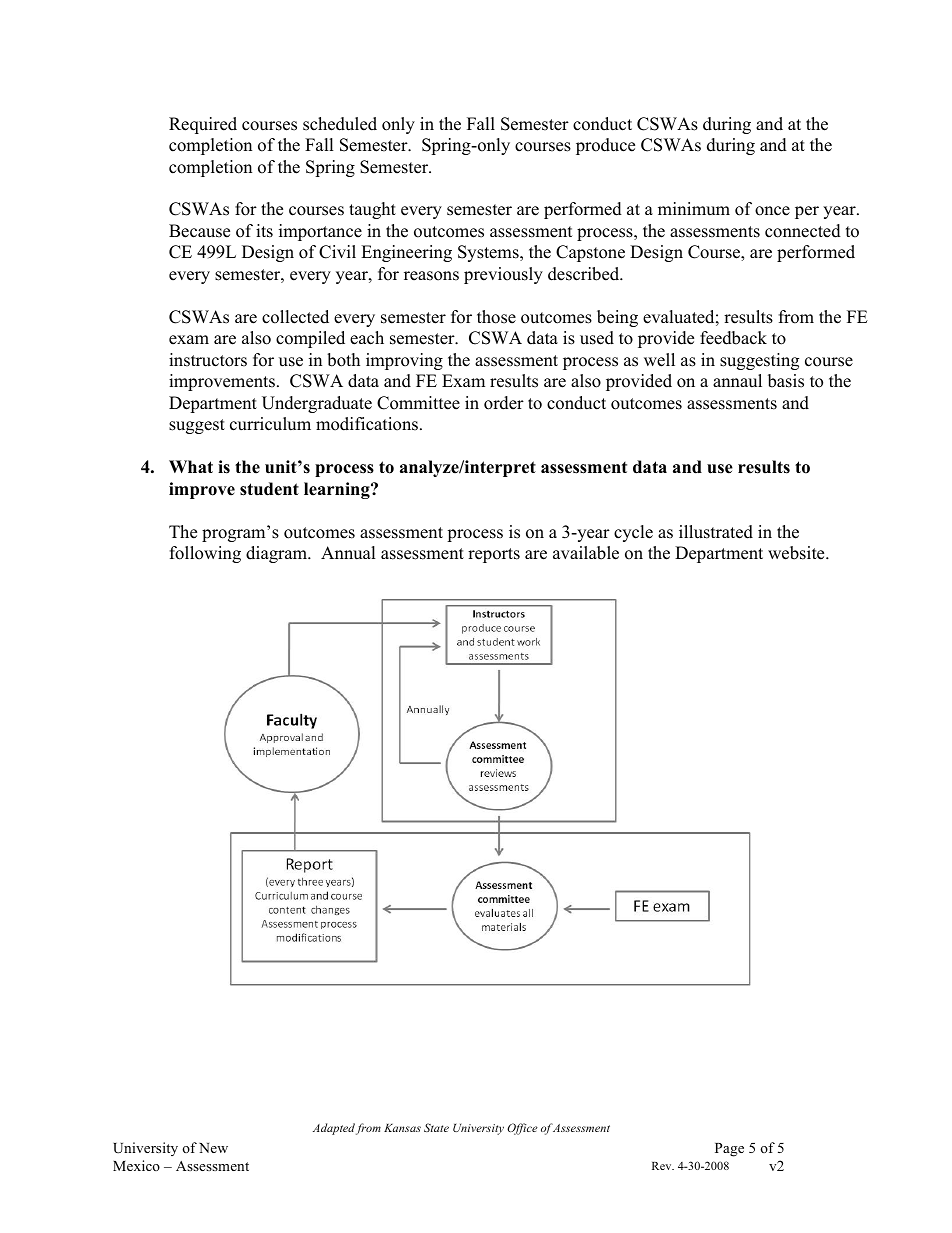  Describe the element at coordinates (494, 555) in the screenshot. I see `reports` at that location.
